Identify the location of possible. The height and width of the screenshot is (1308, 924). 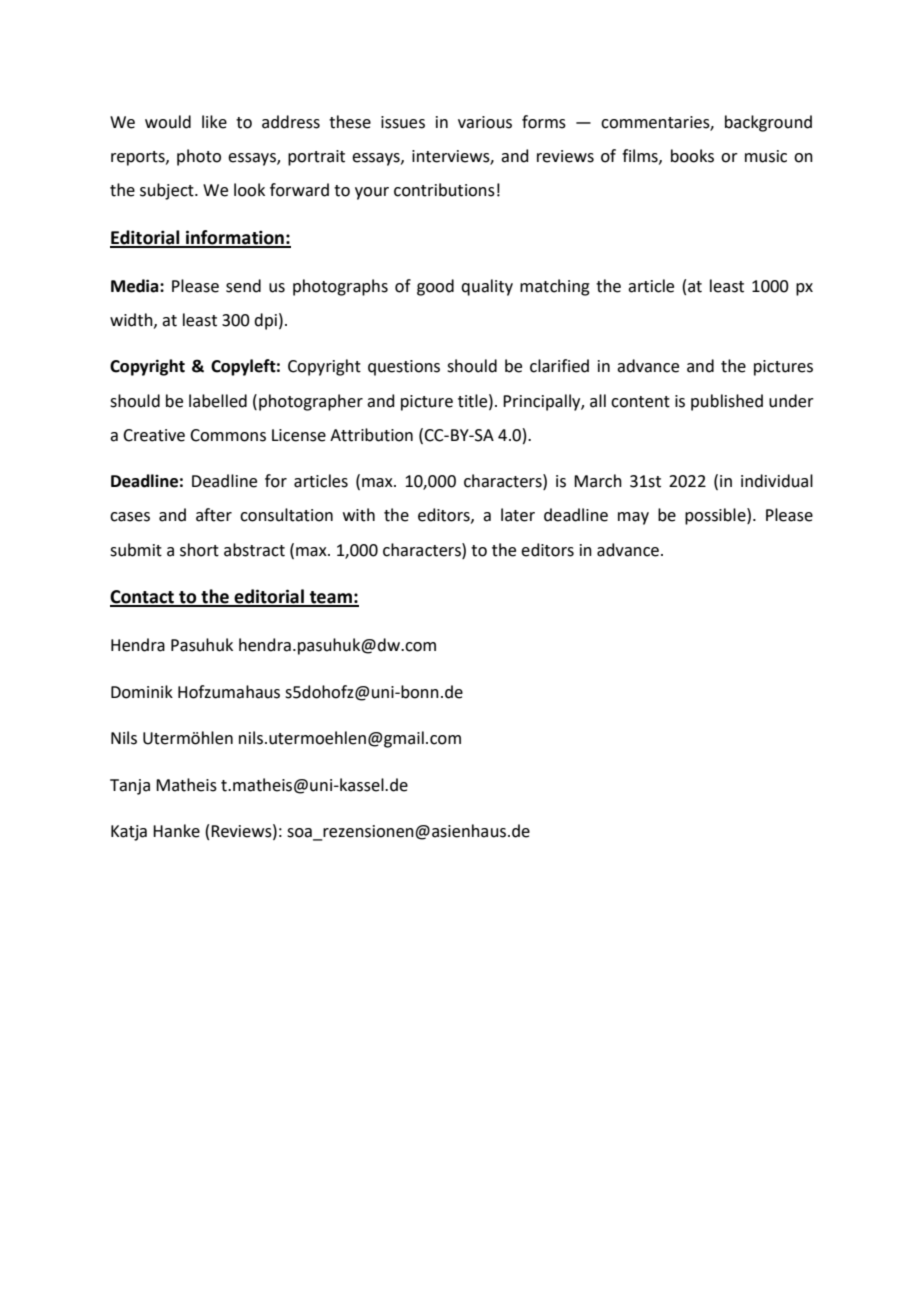
(716, 516).
